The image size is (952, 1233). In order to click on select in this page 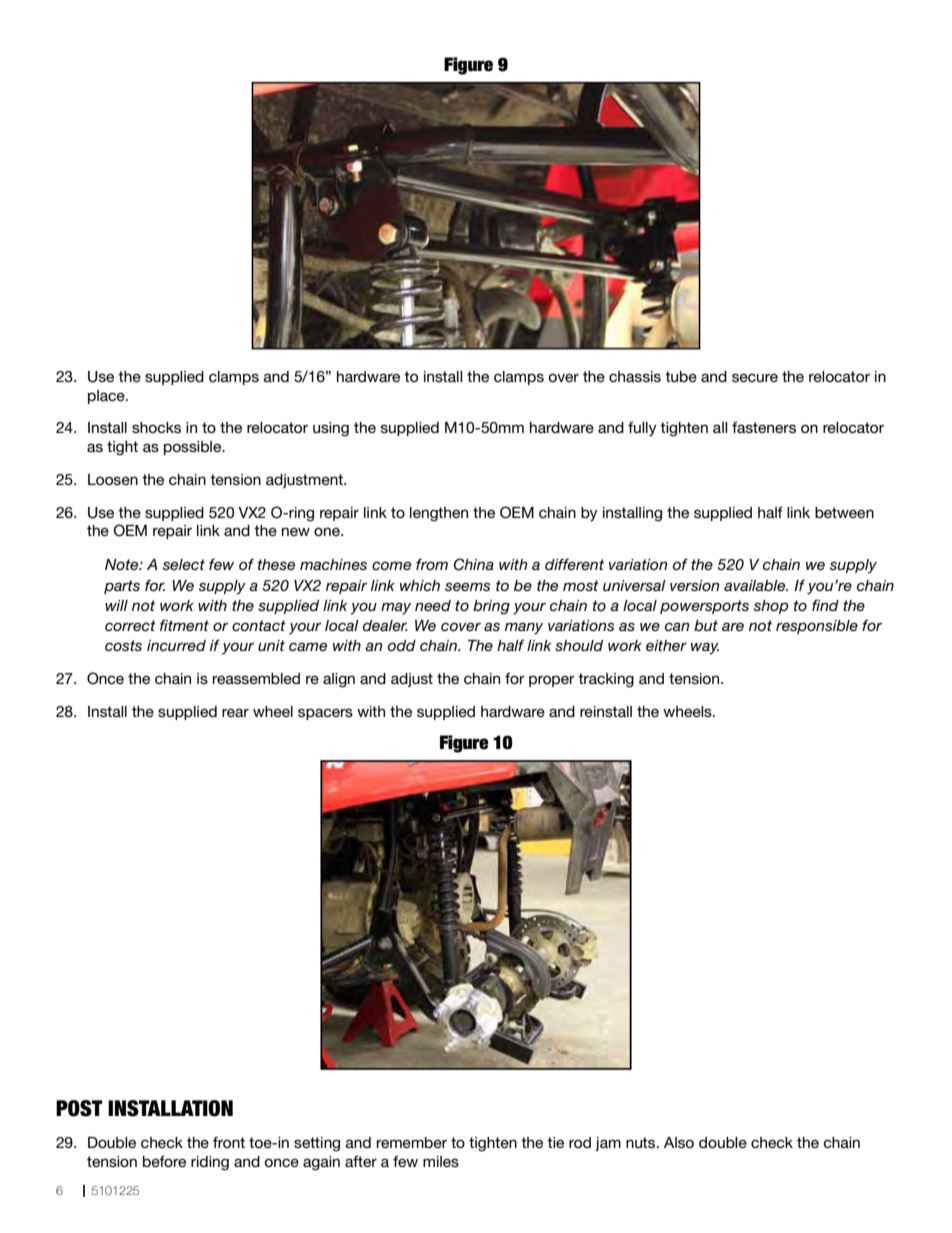, I will do `click(184, 564)`.
